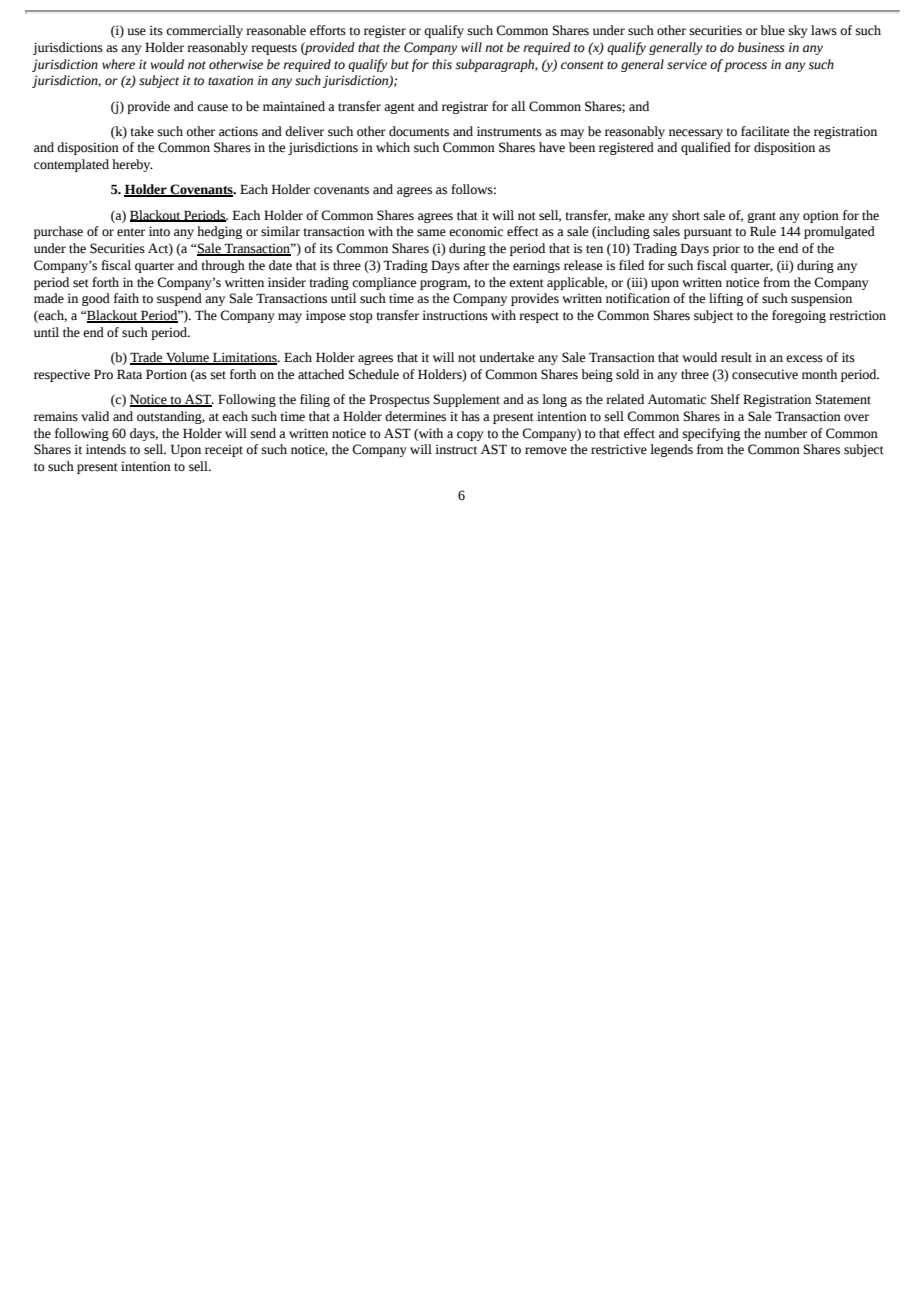 The height and width of the document is (1308, 924). What do you see at coordinates (131, 232) in the document?
I see `enter` at bounding box center [131, 232].
